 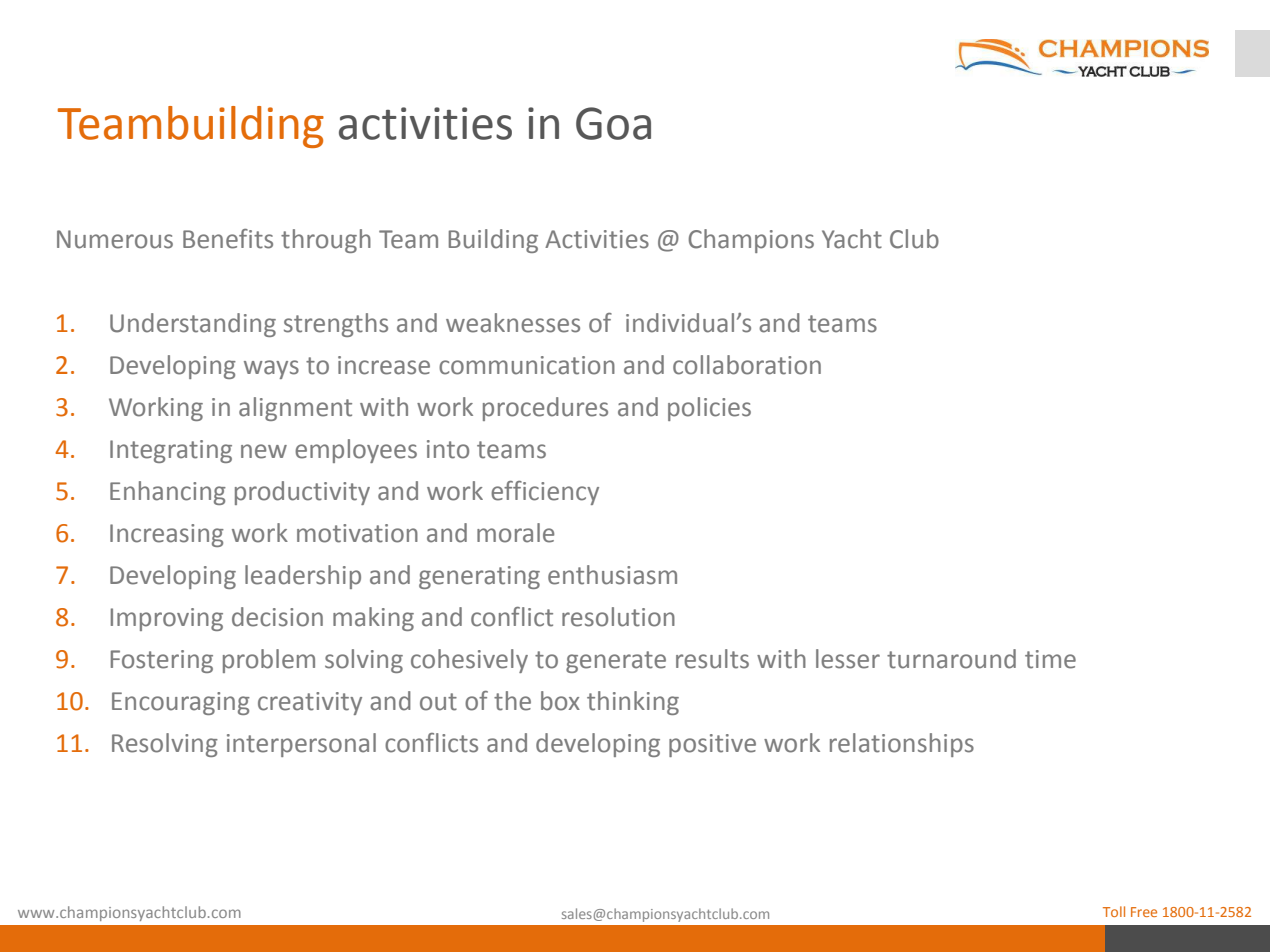 What do you see at coordinates (709, 409) in the page?
I see `policies` at bounding box center [709, 409].
